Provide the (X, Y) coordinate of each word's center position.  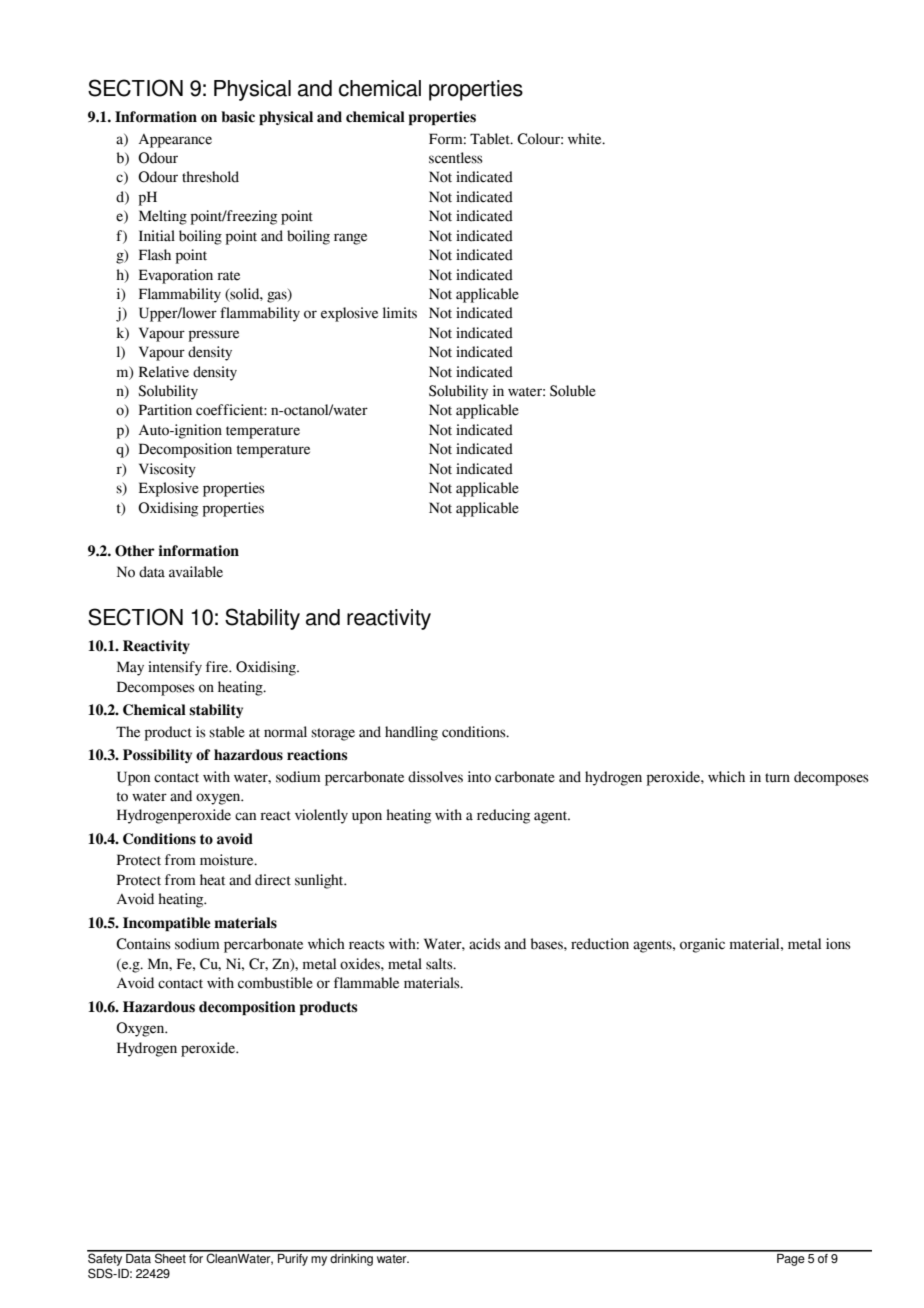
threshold (210, 177)
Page (791, 1258)
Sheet (170, 1257)
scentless (456, 158)
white (586, 139)
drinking (352, 1258)
